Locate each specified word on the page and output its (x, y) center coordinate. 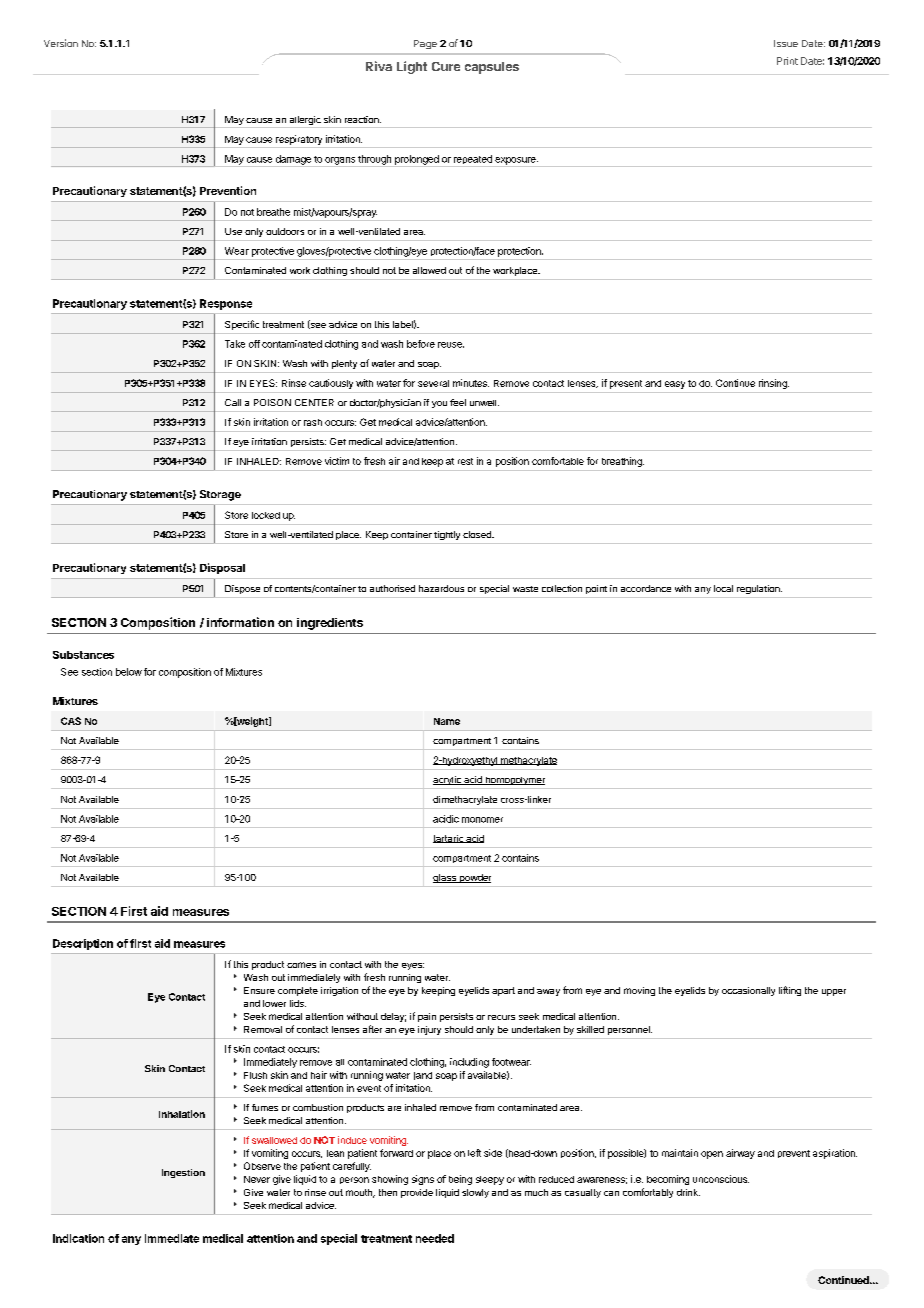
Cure (446, 66)
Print (787, 61)
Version (61, 43)
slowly (475, 1193)
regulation (759, 589)
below (129, 672)
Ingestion (183, 1173)
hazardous (441, 588)
